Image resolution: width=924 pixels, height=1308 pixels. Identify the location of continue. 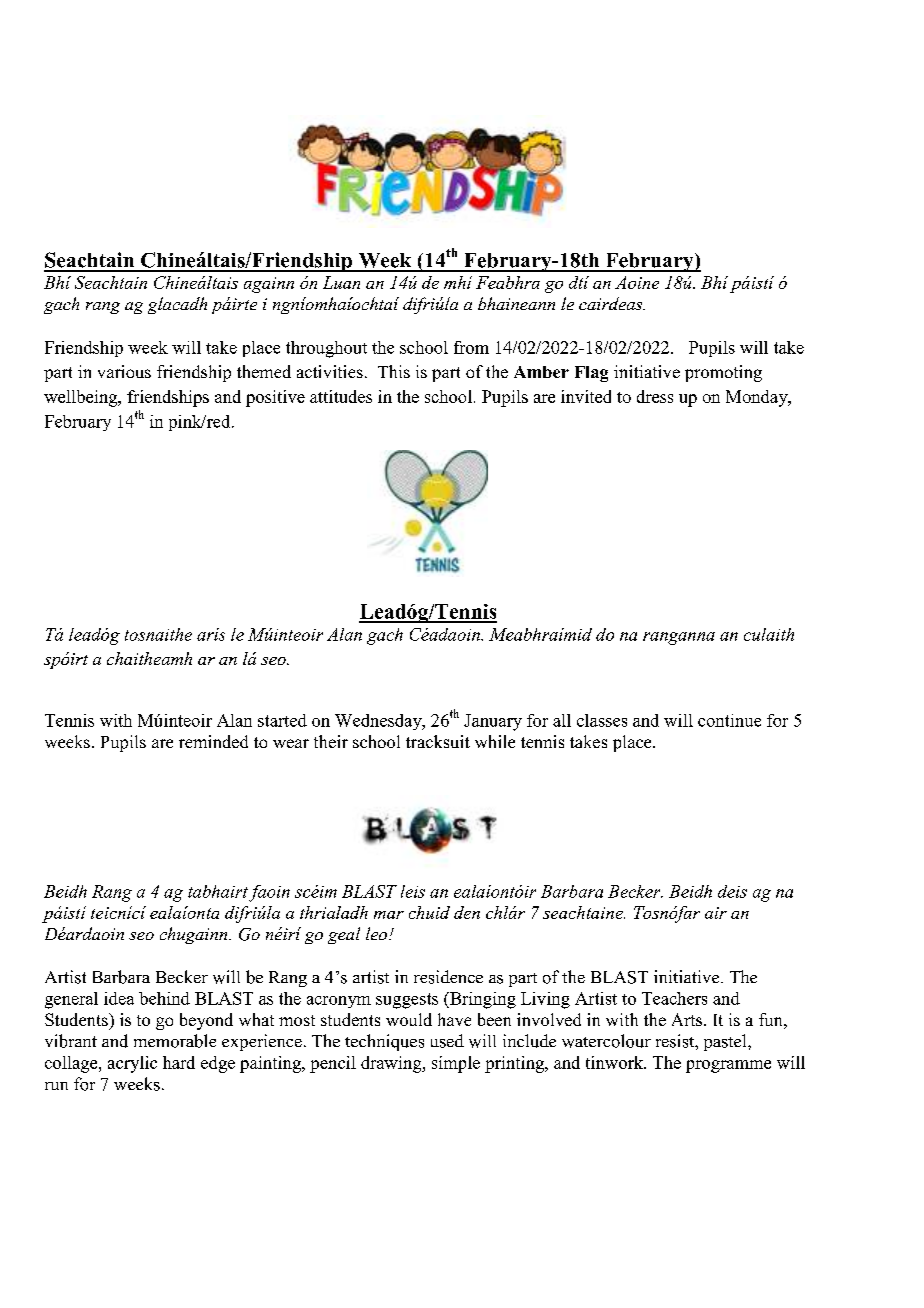
(729, 720).
